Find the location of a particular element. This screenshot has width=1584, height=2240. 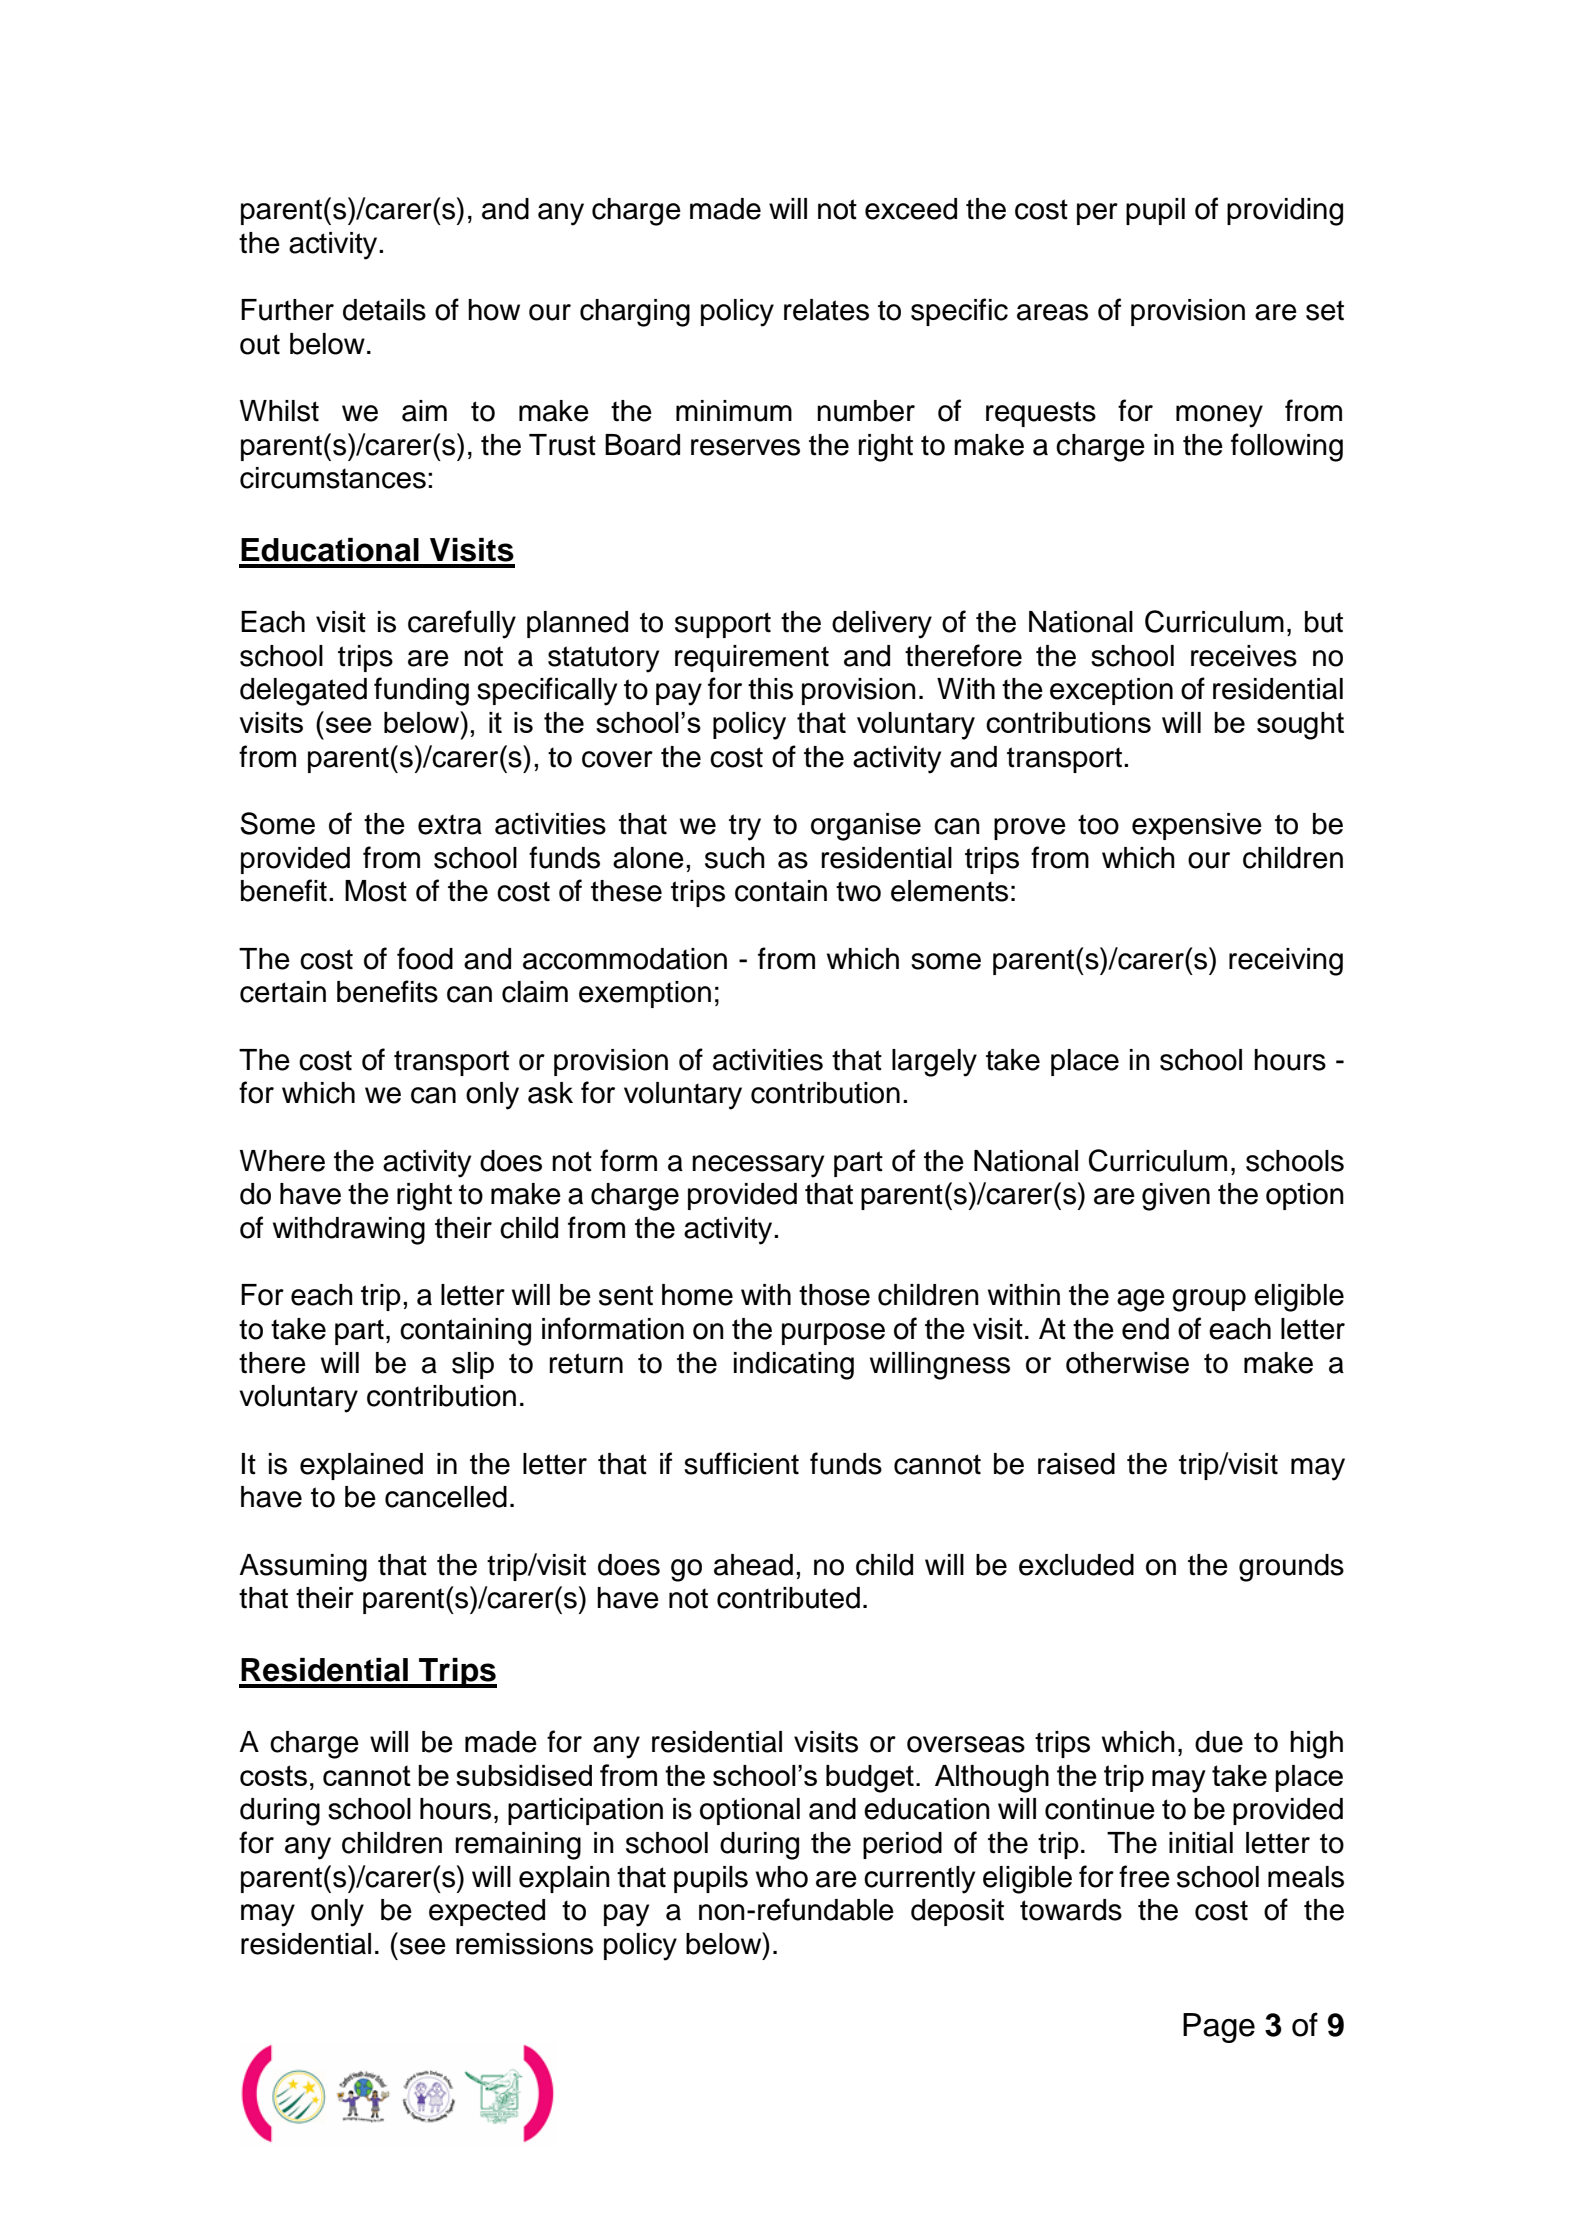

relates is located at coordinates (826, 310).
